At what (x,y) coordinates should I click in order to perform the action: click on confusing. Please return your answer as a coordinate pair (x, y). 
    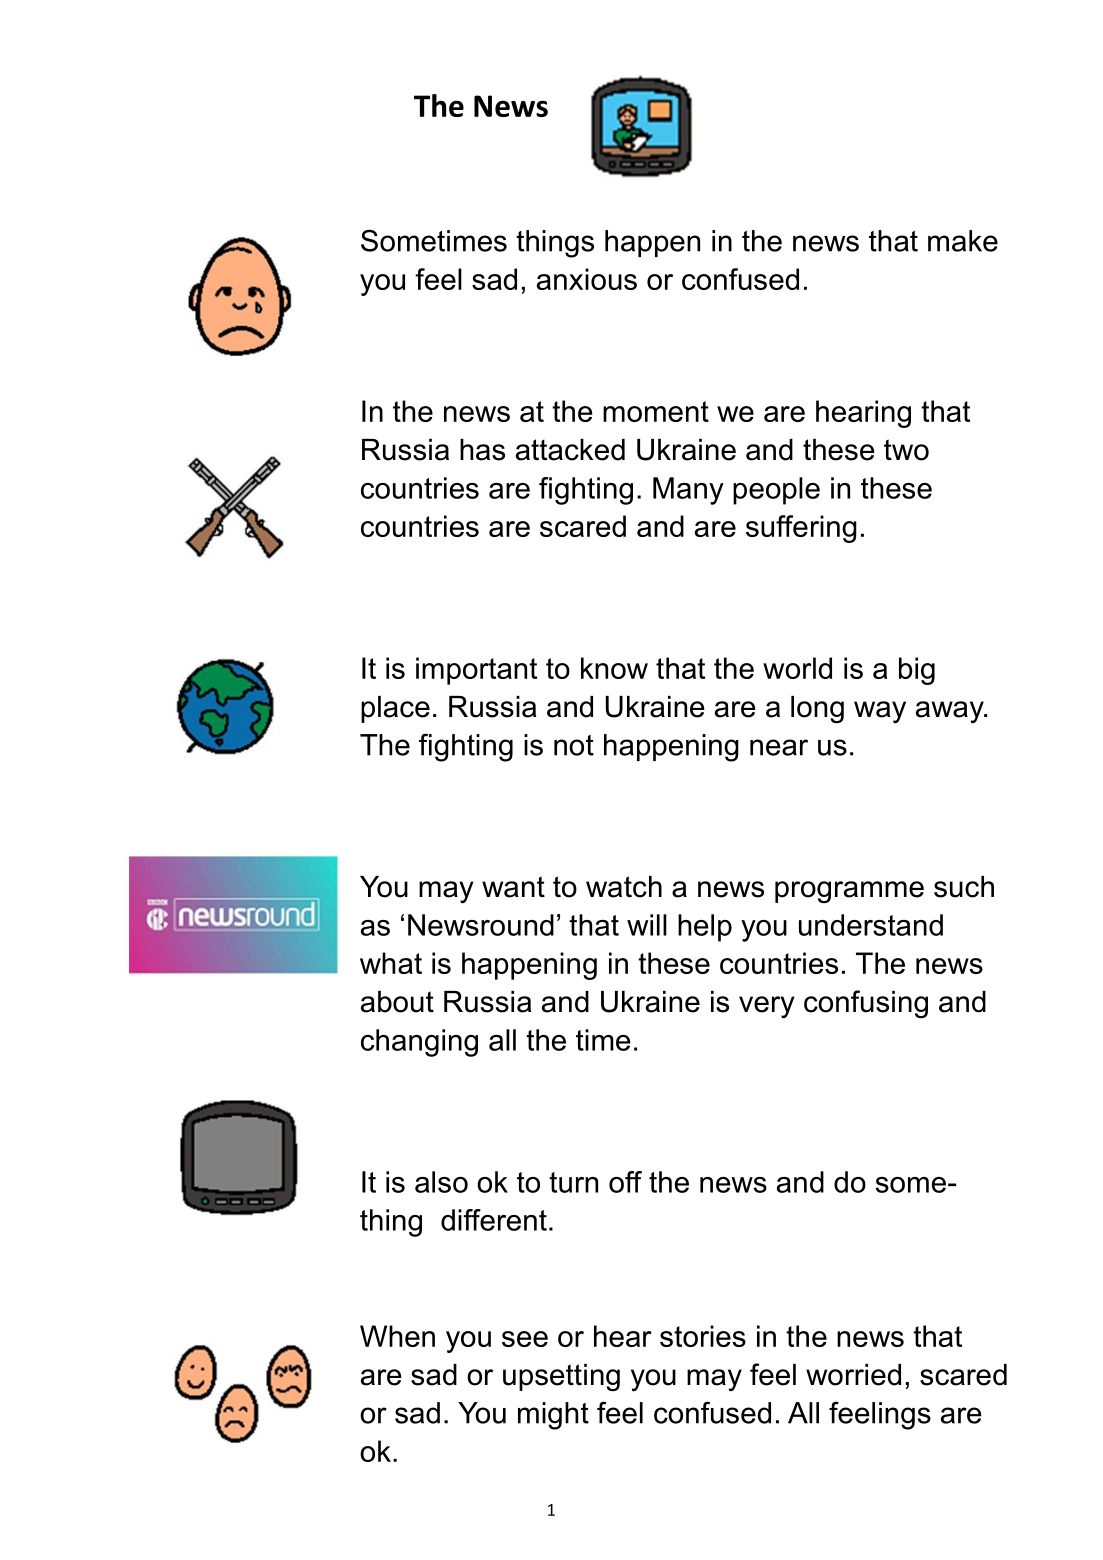
    Looking at the image, I should click on (866, 1004).
